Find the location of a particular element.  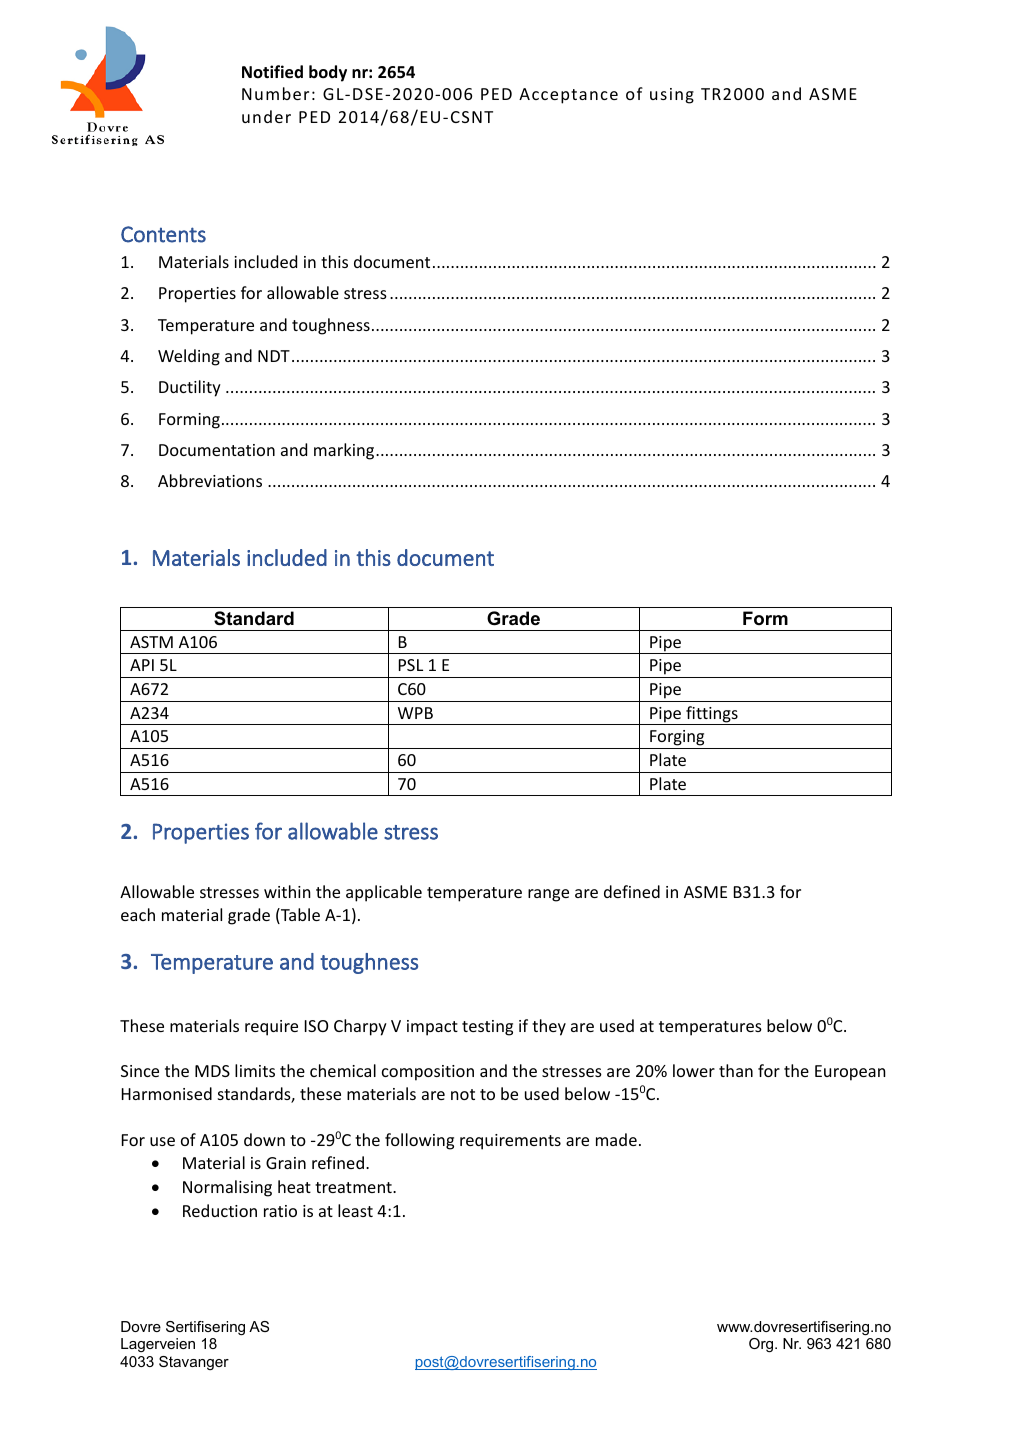

defined is located at coordinates (632, 891).
